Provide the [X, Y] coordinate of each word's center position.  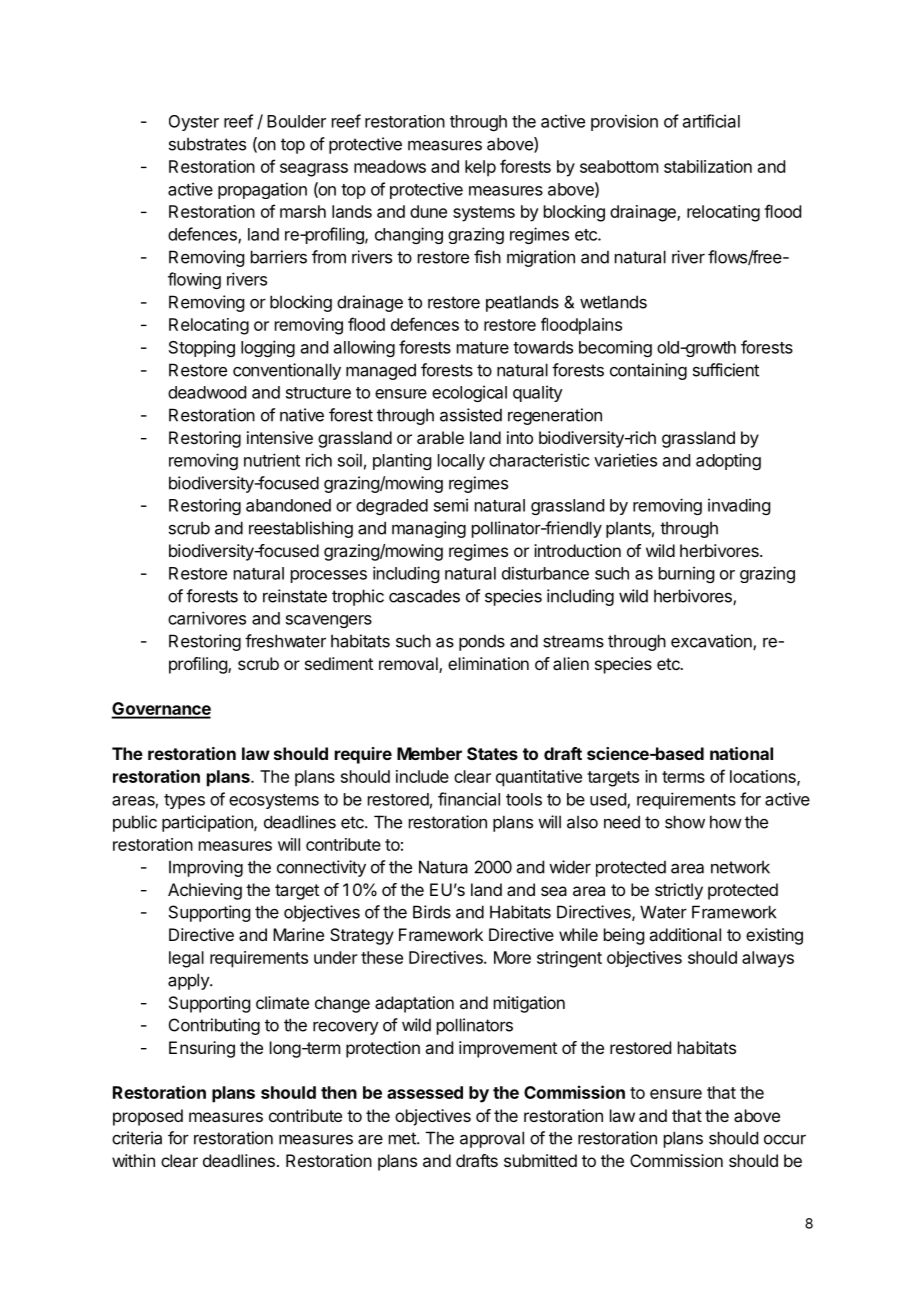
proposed [148, 1117]
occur [785, 1139]
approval [492, 1139]
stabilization [708, 166]
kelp [480, 168]
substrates [207, 144]
